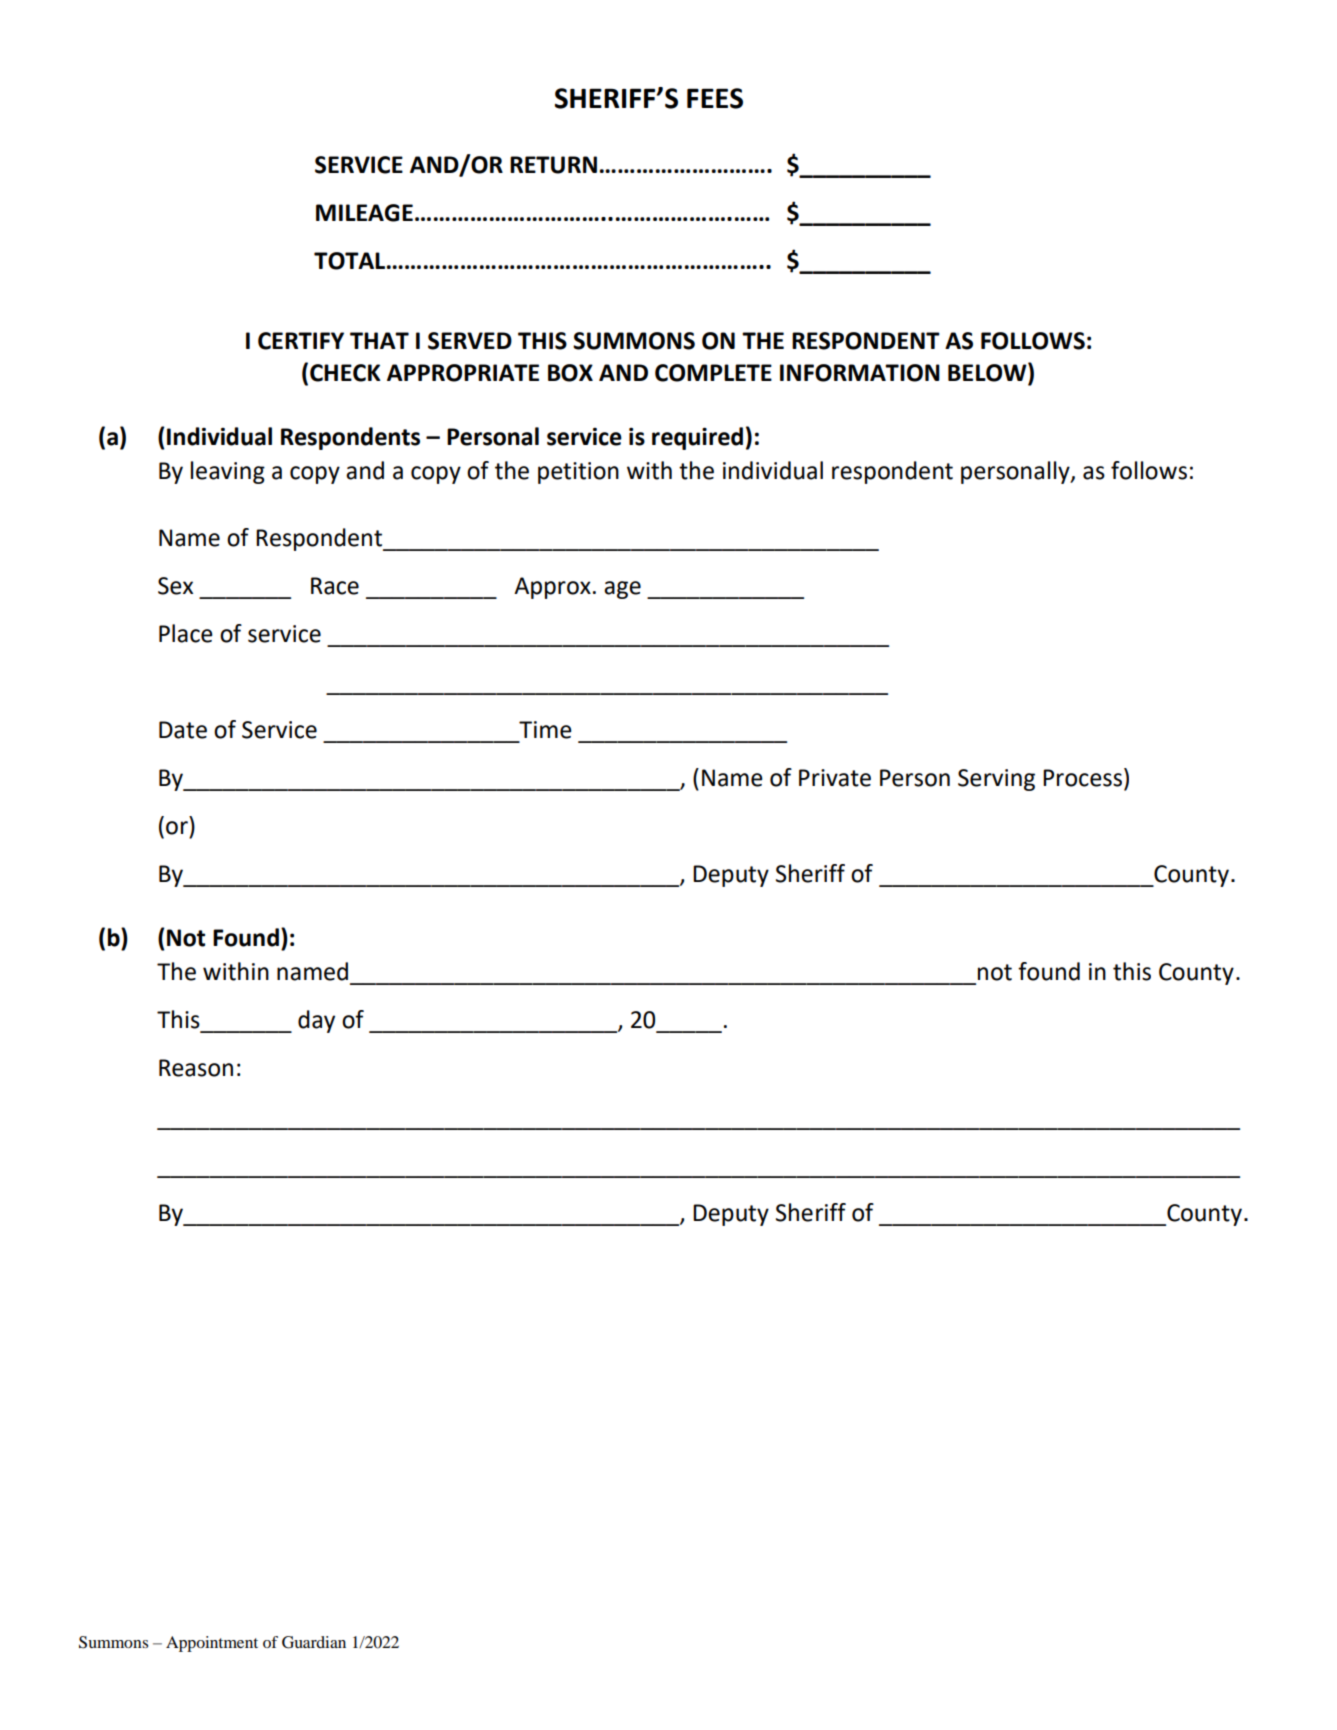 The height and width of the image is (1730, 1337). What do you see at coordinates (335, 586) in the image?
I see `Race` at bounding box center [335, 586].
